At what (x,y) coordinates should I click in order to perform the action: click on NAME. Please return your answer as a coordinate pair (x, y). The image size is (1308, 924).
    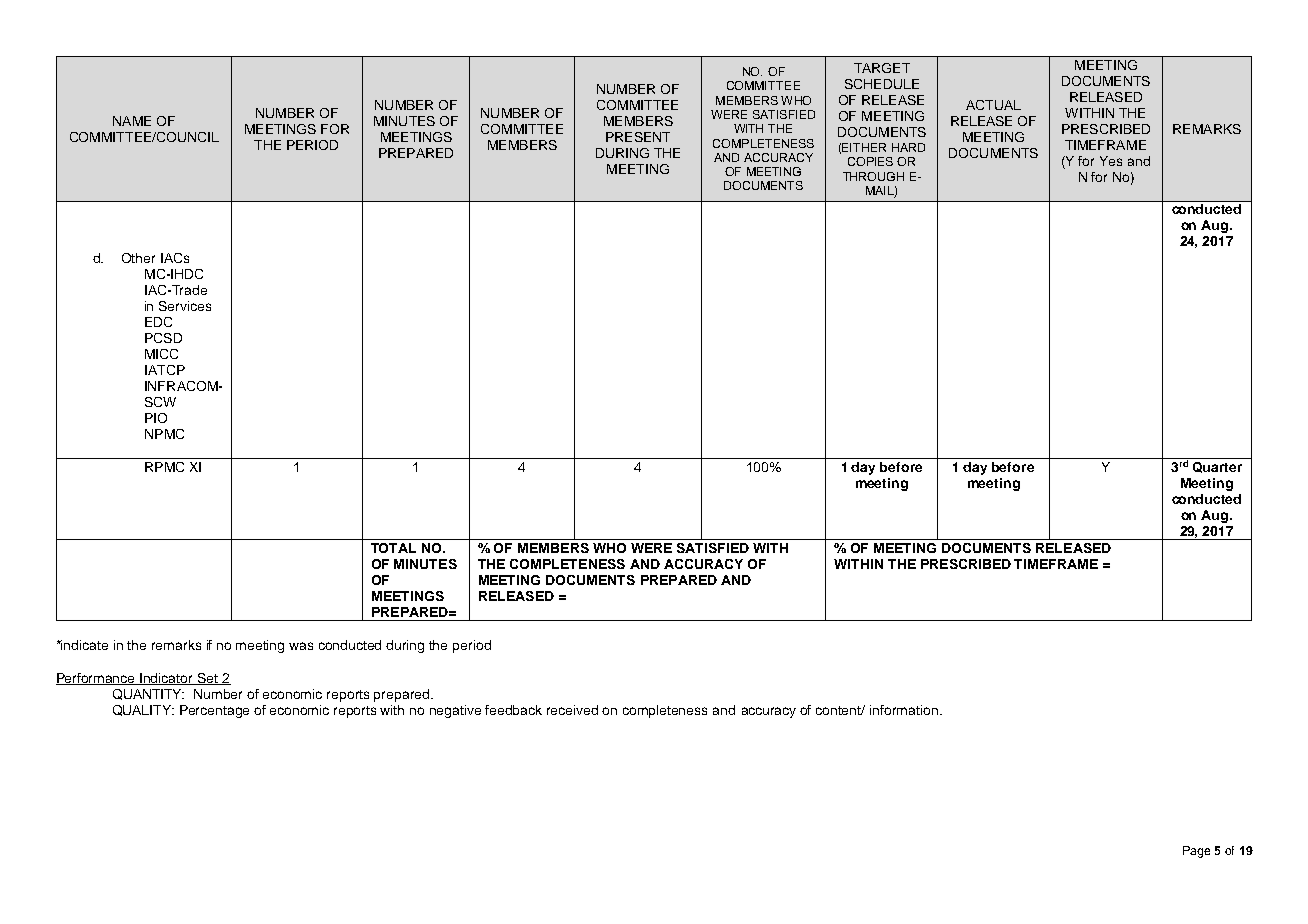
    Looking at the image, I should click on (132, 121).
